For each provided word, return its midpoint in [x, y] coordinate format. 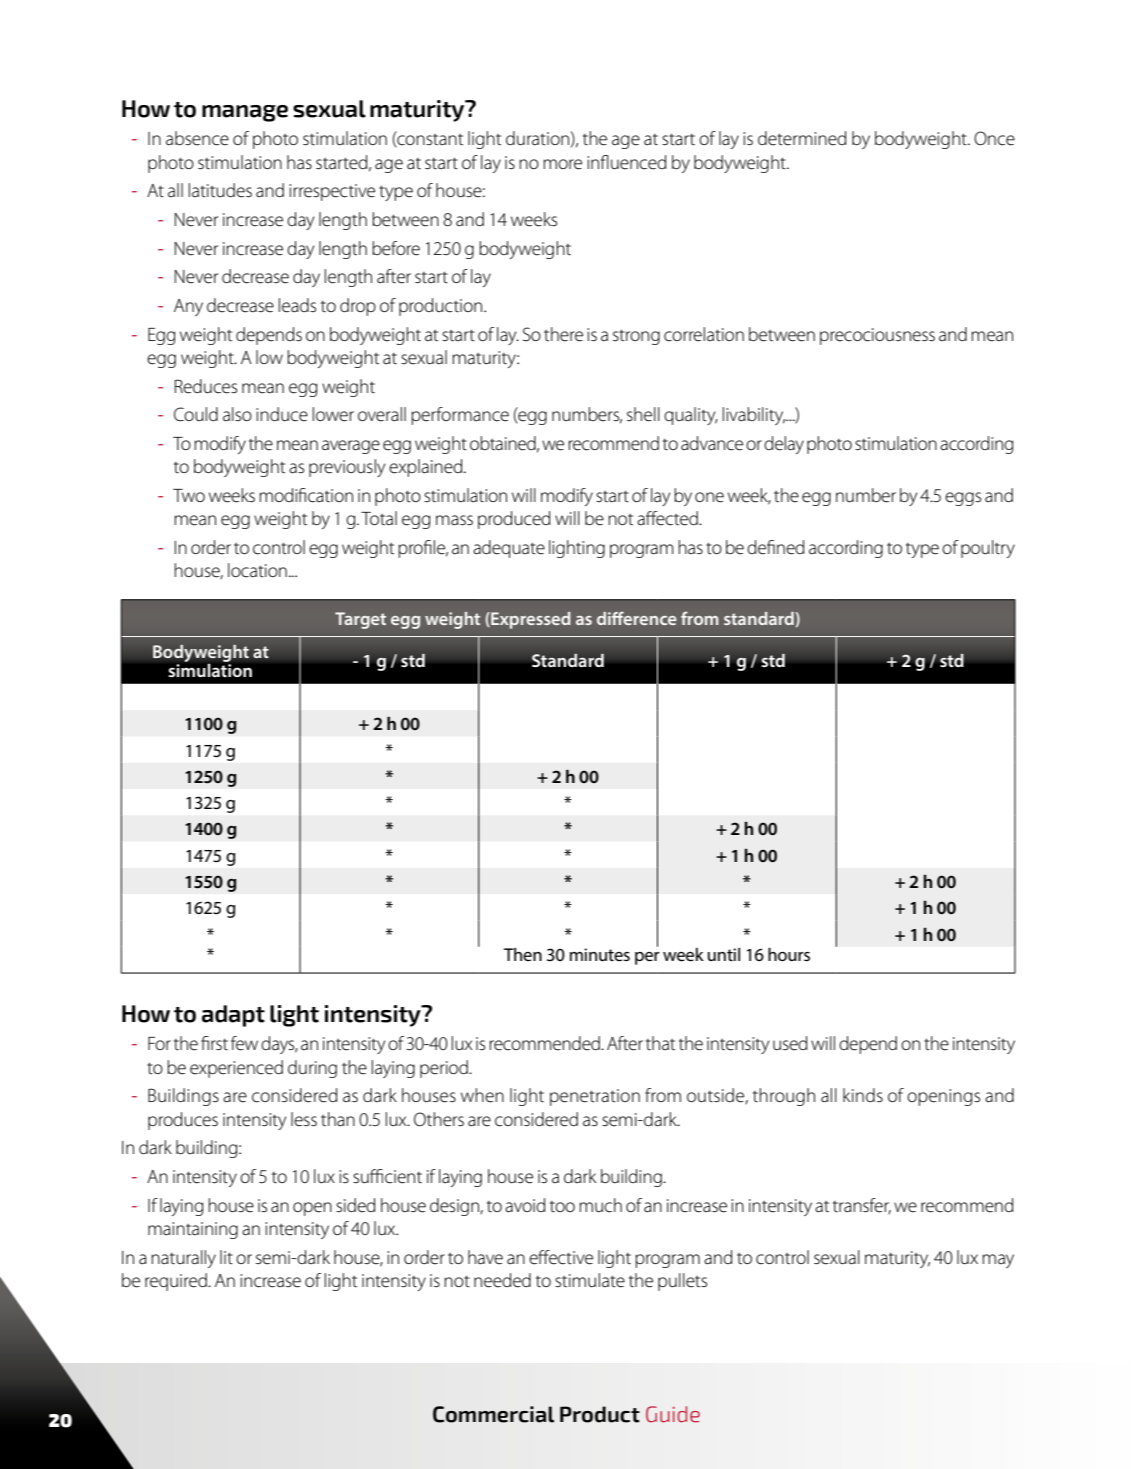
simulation [210, 669]
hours [789, 954]
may [998, 1261]
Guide [673, 1414]
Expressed [530, 620]
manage [245, 113]
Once [994, 138]
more [562, 164]
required [177, 1282]
